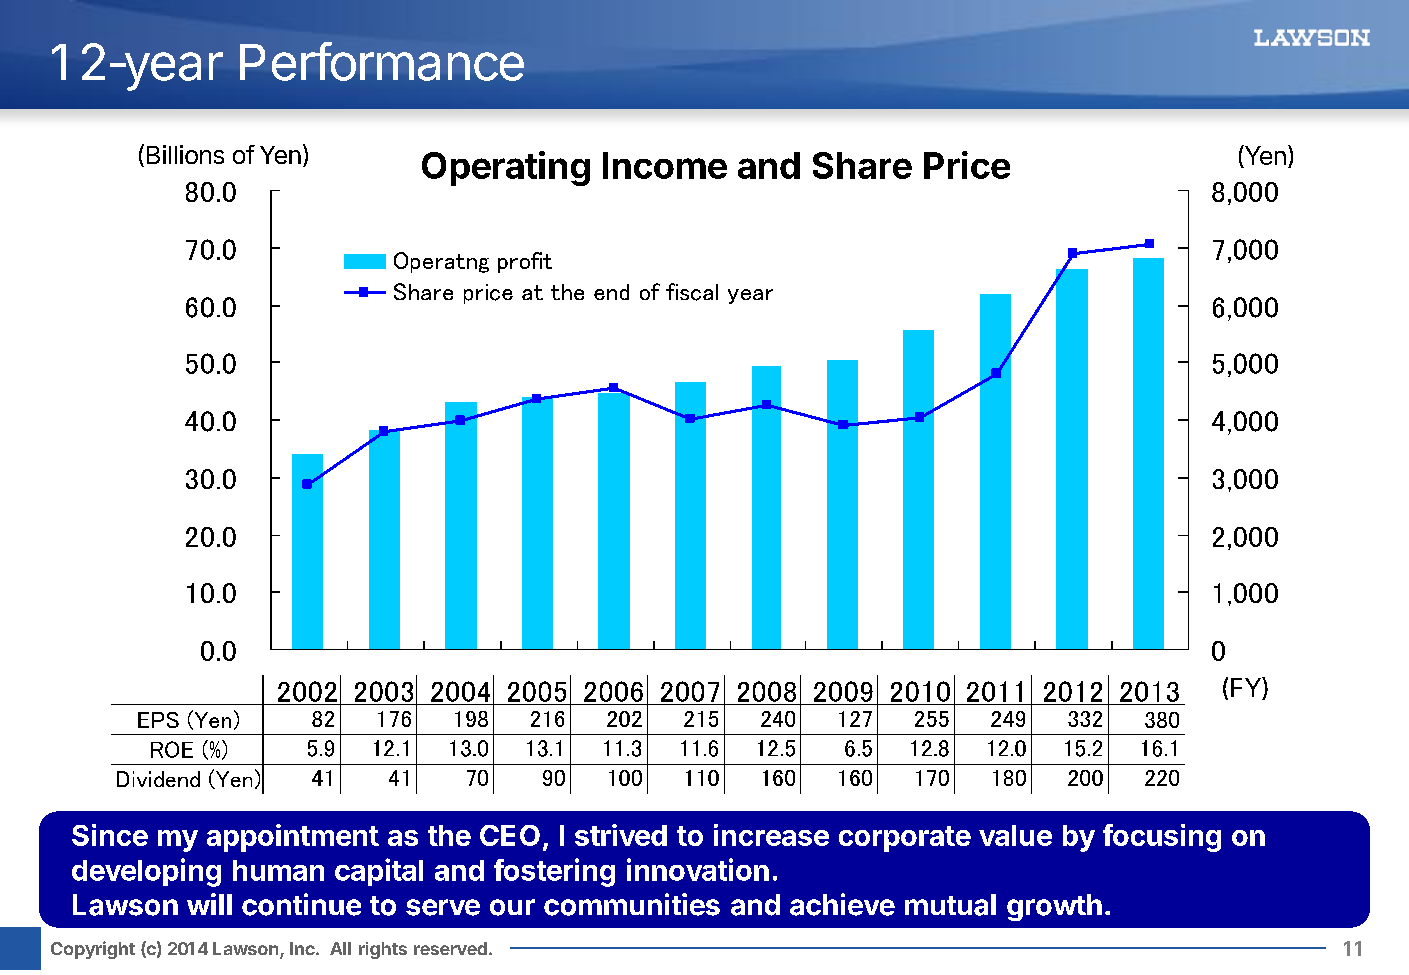 This document has width=1409, height=975. What do you see at coordinates (632, 904) in the document?
I see `communities` at bounding box center [632, 904].
